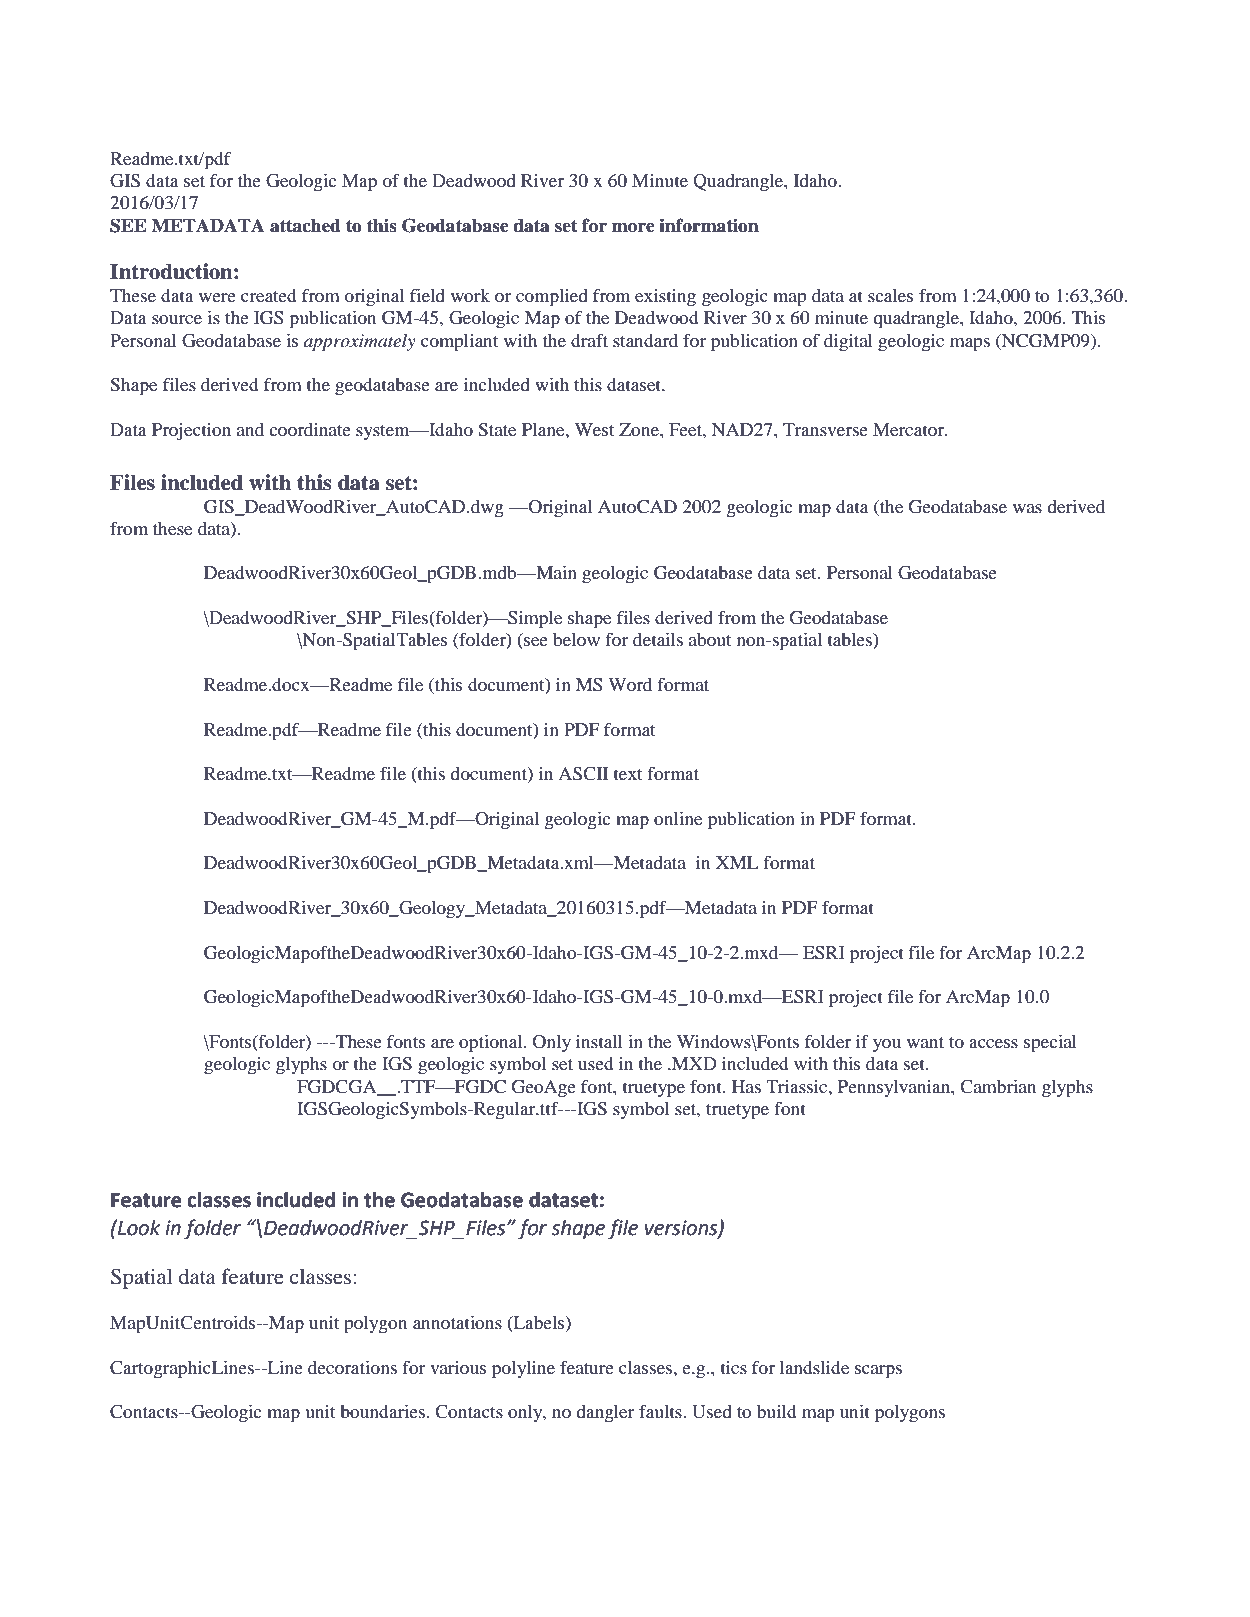 The height and width of the screenshot is (1617, 1250). Describe the element at coordinates (661, 1411) in the screenshot. I see `faults` at that location.
